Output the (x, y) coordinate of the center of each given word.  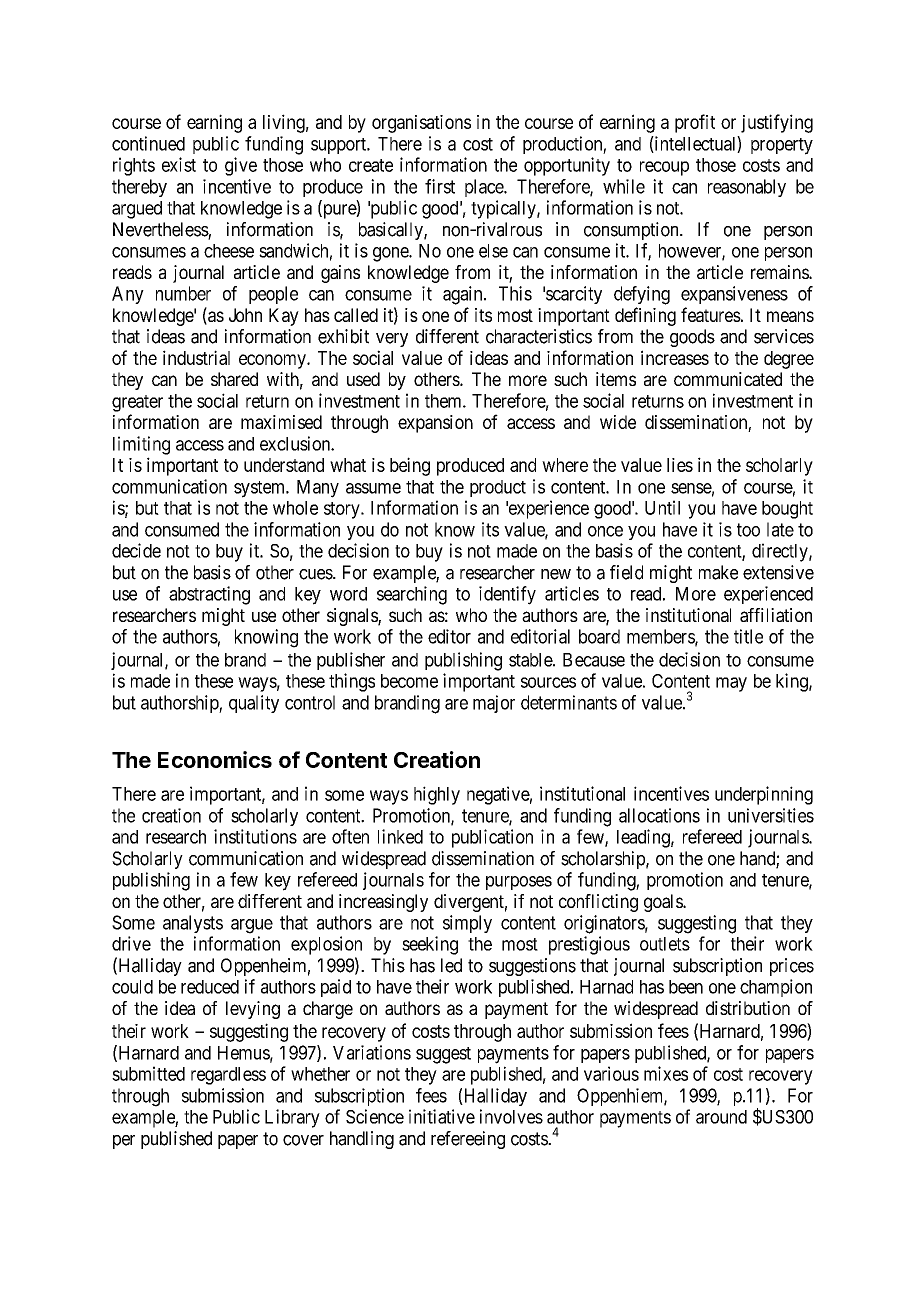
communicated (728, 379)
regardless (228, 1076)
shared (234, 379)
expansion (435, 424)
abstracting (209, 595)
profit (695, 123)
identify (507, 595)
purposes (519, 883)
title (748, 636)
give (241, 166)
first (440, 186)
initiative (442, 1116)
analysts (193, 924)
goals (664, 903)
